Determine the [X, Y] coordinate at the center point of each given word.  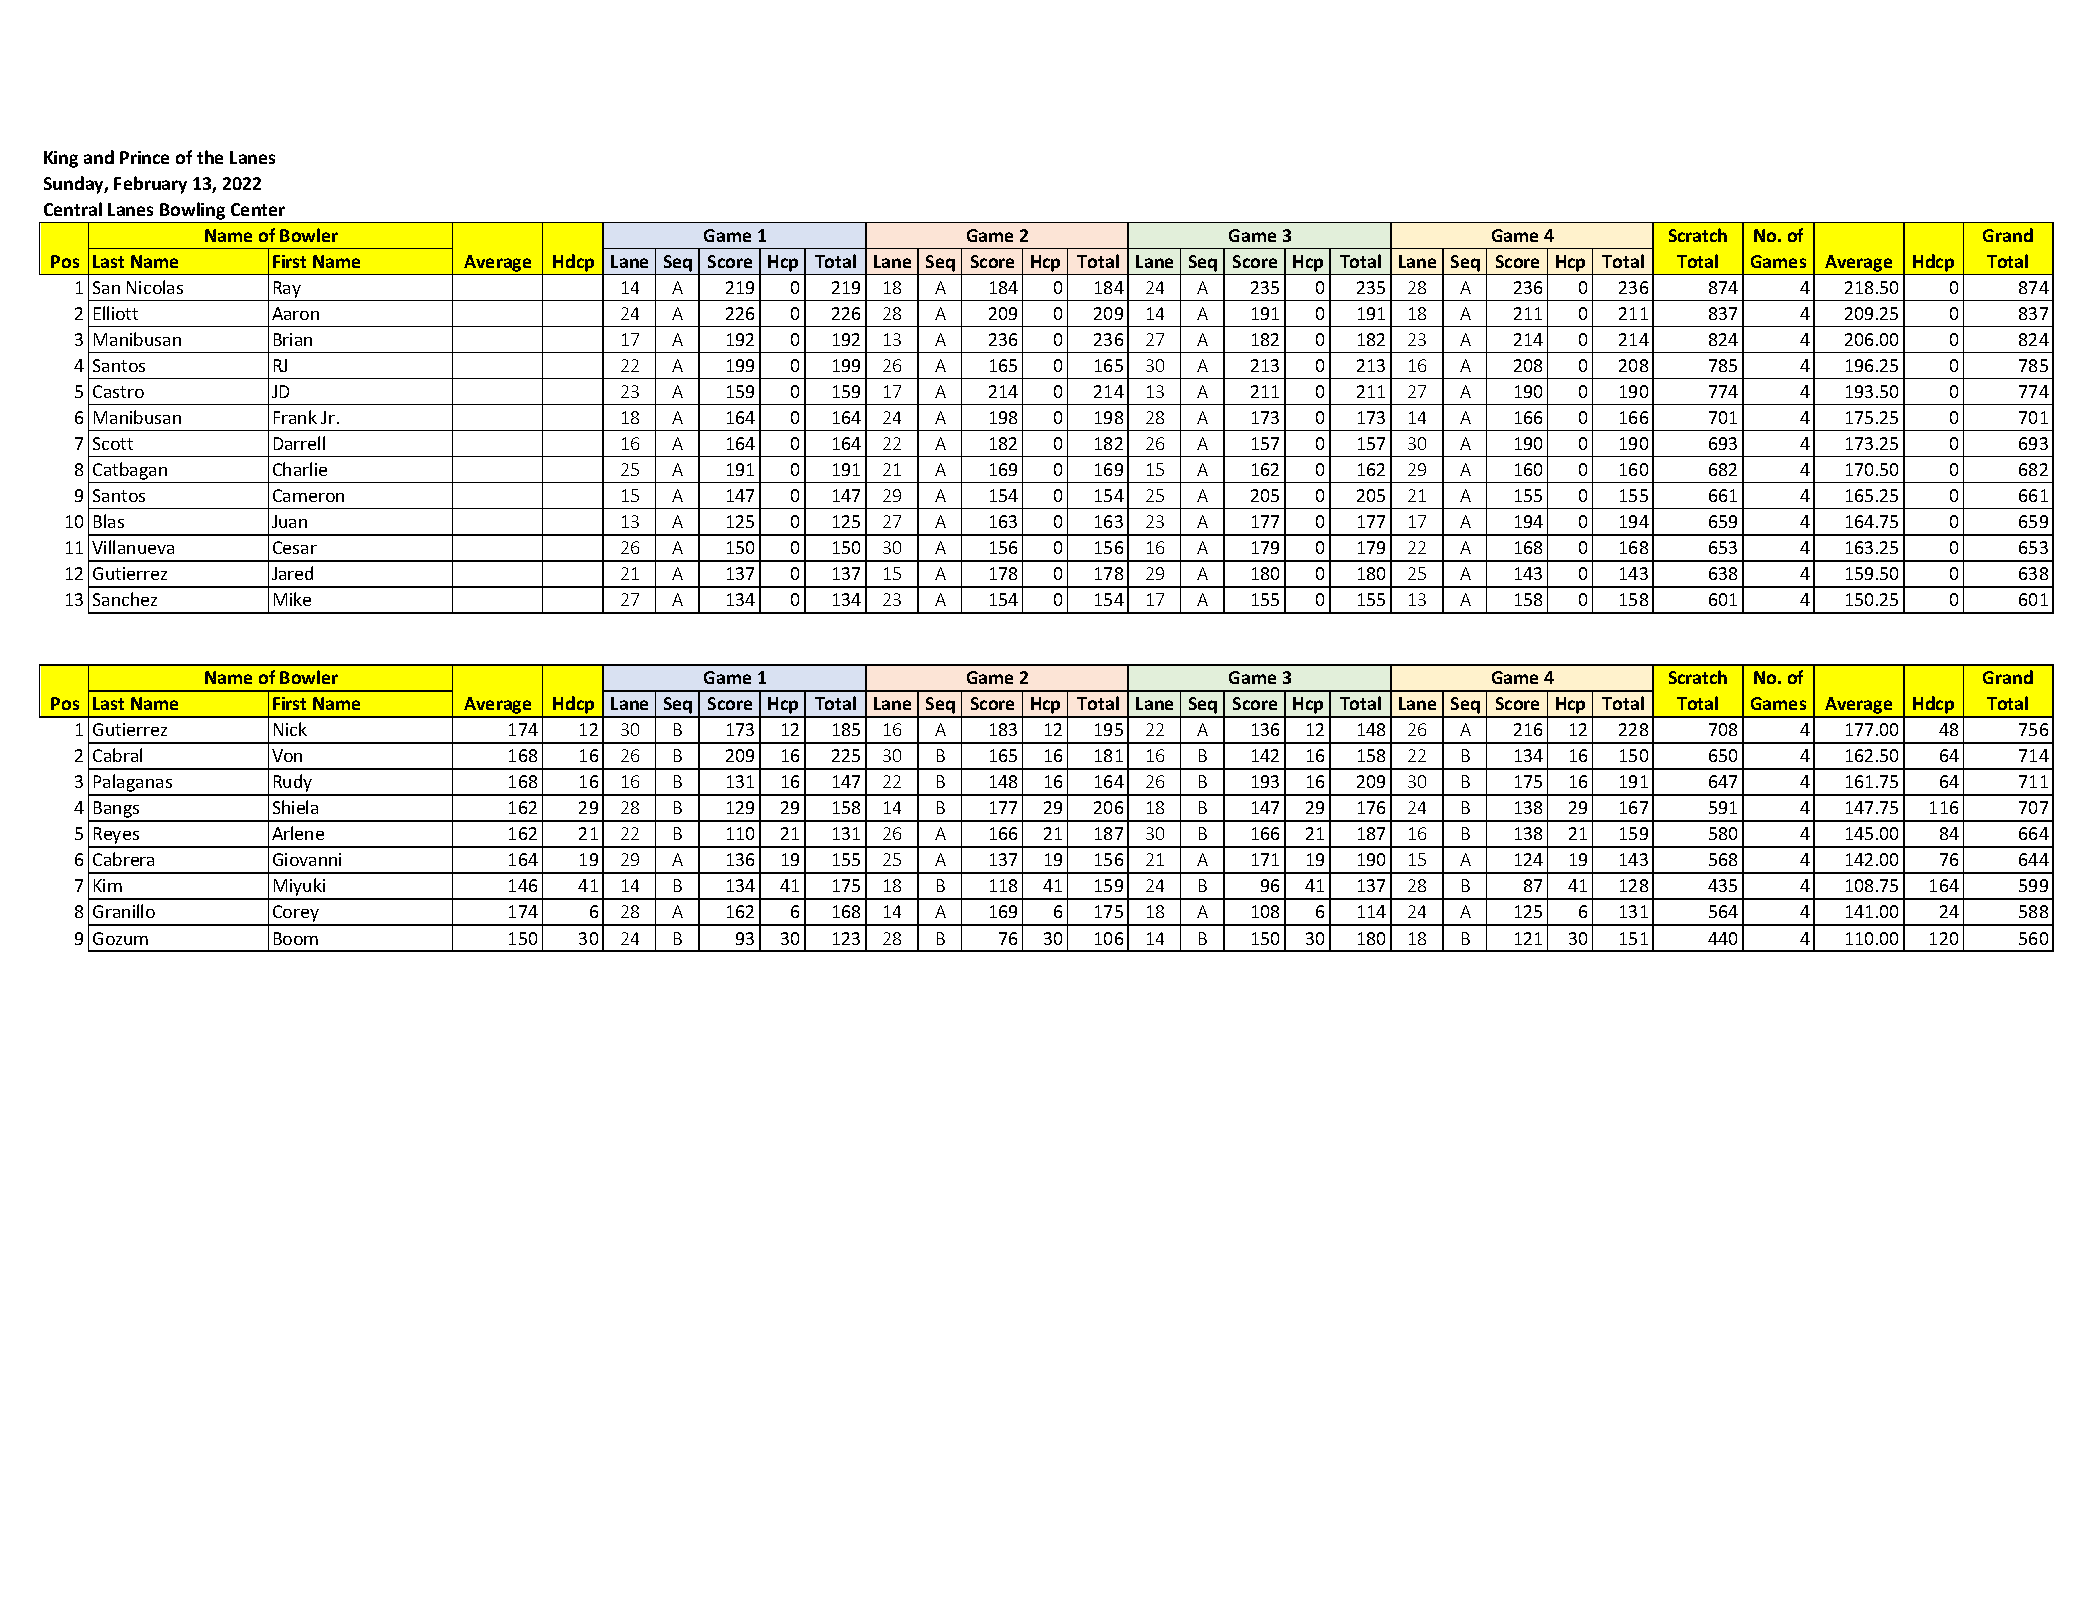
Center [258, 209]
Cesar [295, 547]
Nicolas [155, 287]
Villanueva [133, 547]
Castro [118, 391]
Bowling [192, 211]
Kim [108, 885]
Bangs [117, 811]
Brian [293, 339]
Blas [109, 521]
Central [73, 209]
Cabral [117, 755]
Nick [290, 729]
